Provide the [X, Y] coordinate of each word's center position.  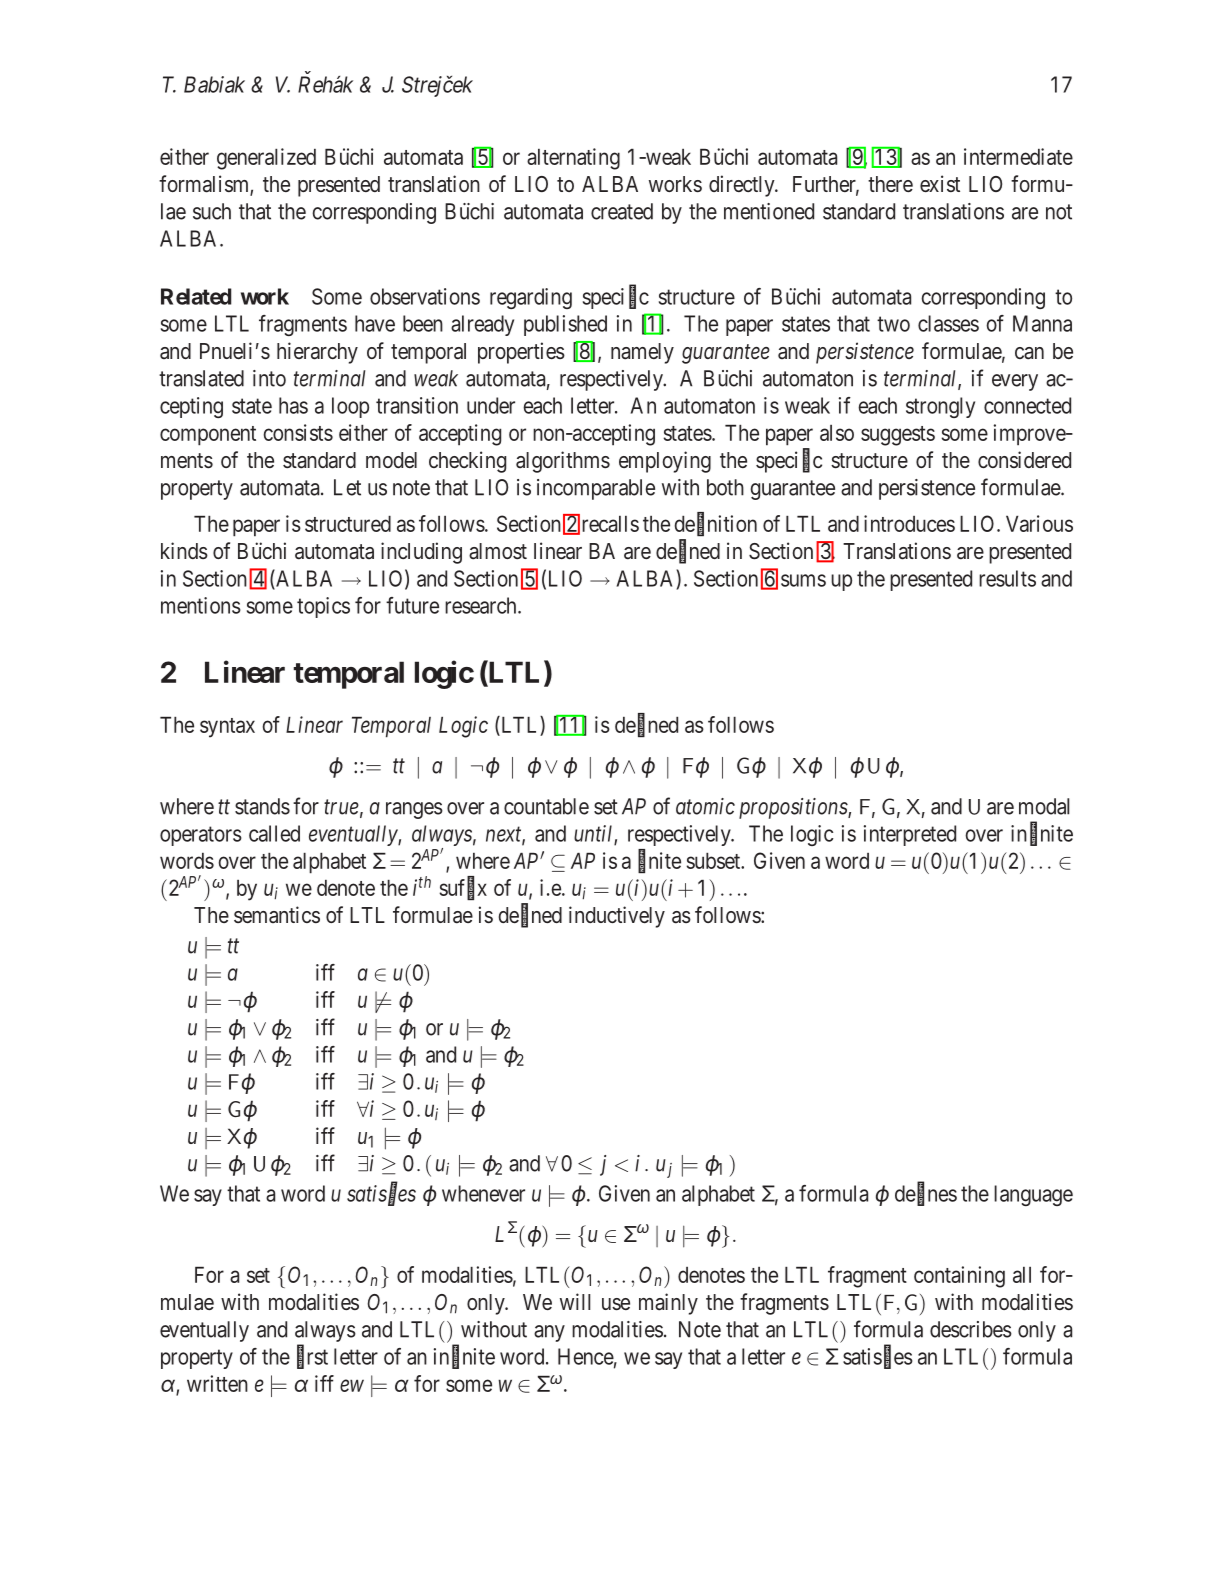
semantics [277, 914]
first [312, 1357]
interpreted [910, 835]
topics [323, 607]
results [1007, 578]
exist [940, 183]
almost [498, 551]
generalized [266, 159]
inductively [617, 917]
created [622, 211]
